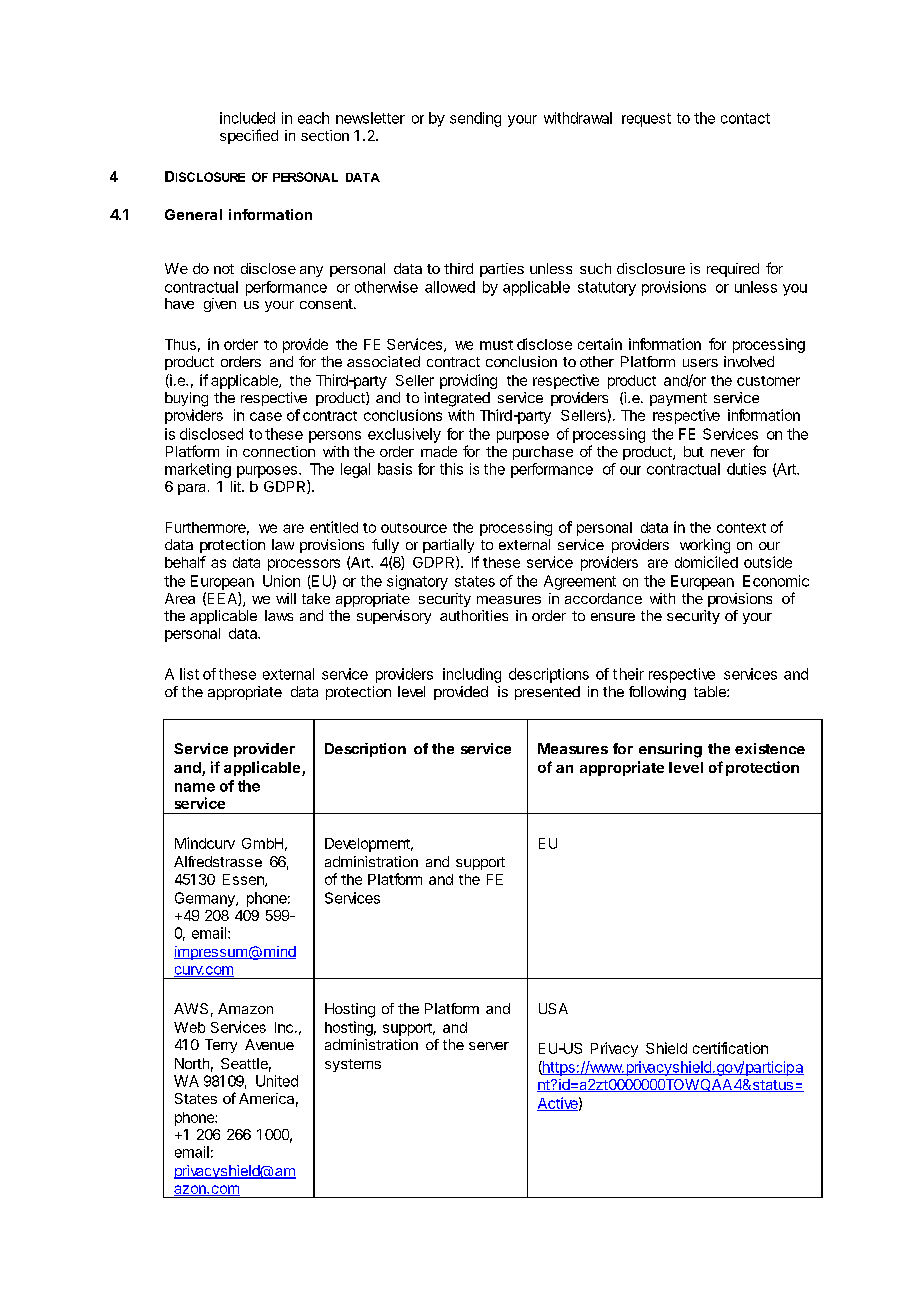  Describe the element at coordinates (489, 1046) in the screenshot. I see `server` at that location.
